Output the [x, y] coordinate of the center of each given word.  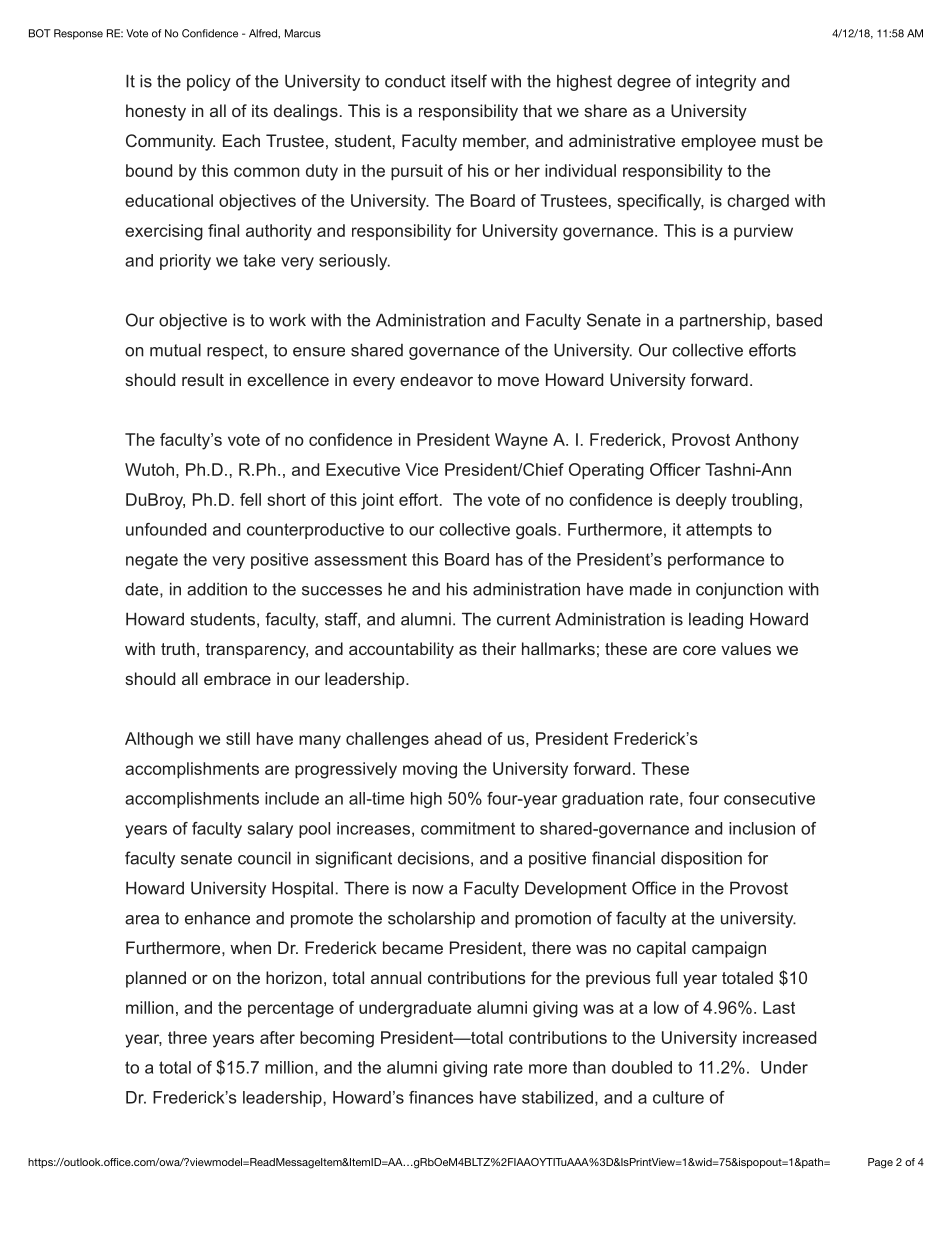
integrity [726, 82]
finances [441, 1097]
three [187, 1037]
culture [678, 1097]
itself [469, 81]
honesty [156, 112]
